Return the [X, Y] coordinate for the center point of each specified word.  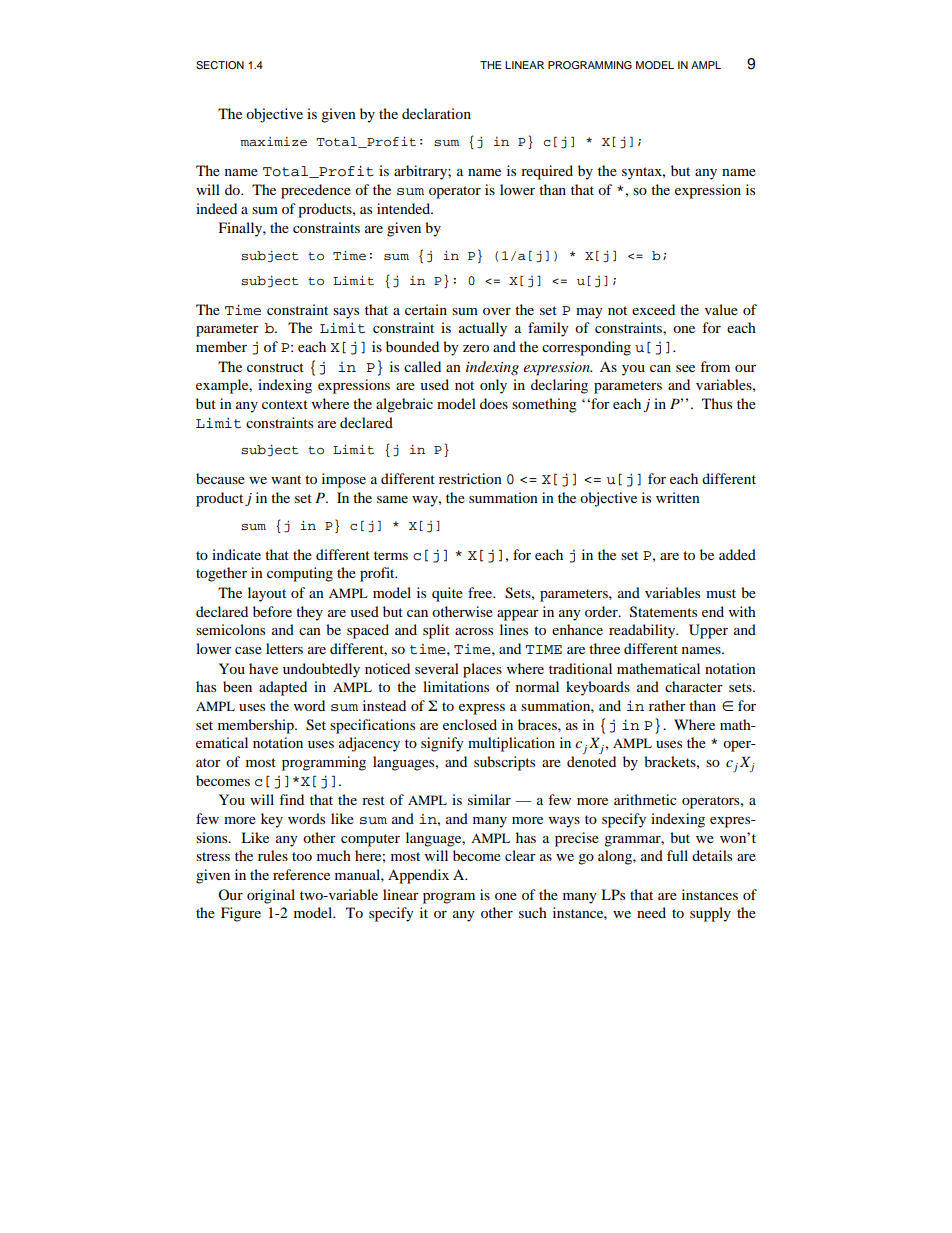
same [392, 499]
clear [520, 855]
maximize [273, 141]
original [271, 896]
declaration [436, 113]
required [547, 172]
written [678, 497]
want [286, 479]
